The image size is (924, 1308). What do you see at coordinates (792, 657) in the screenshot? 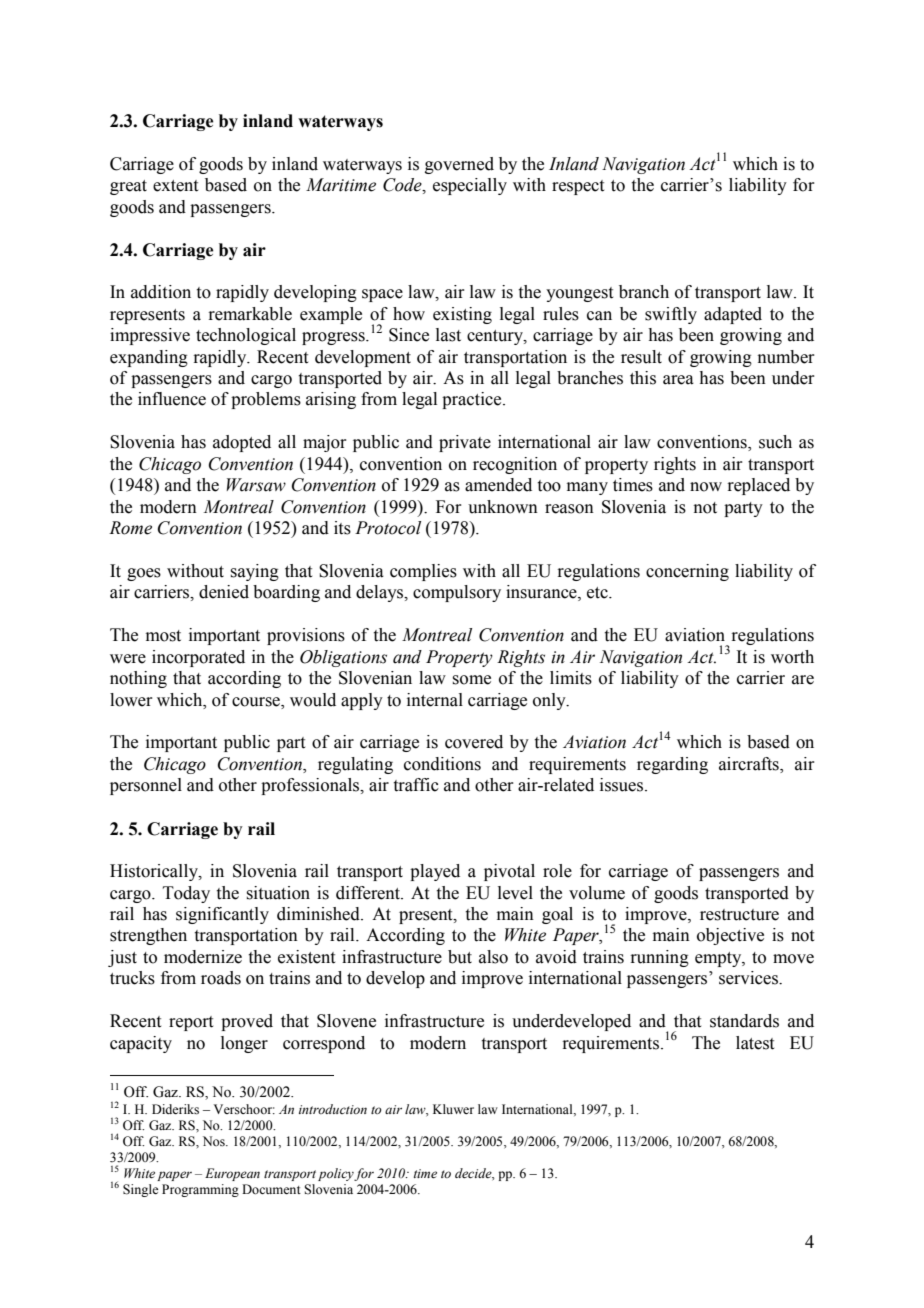
I see `worth` at bounding box center [792, 657].
